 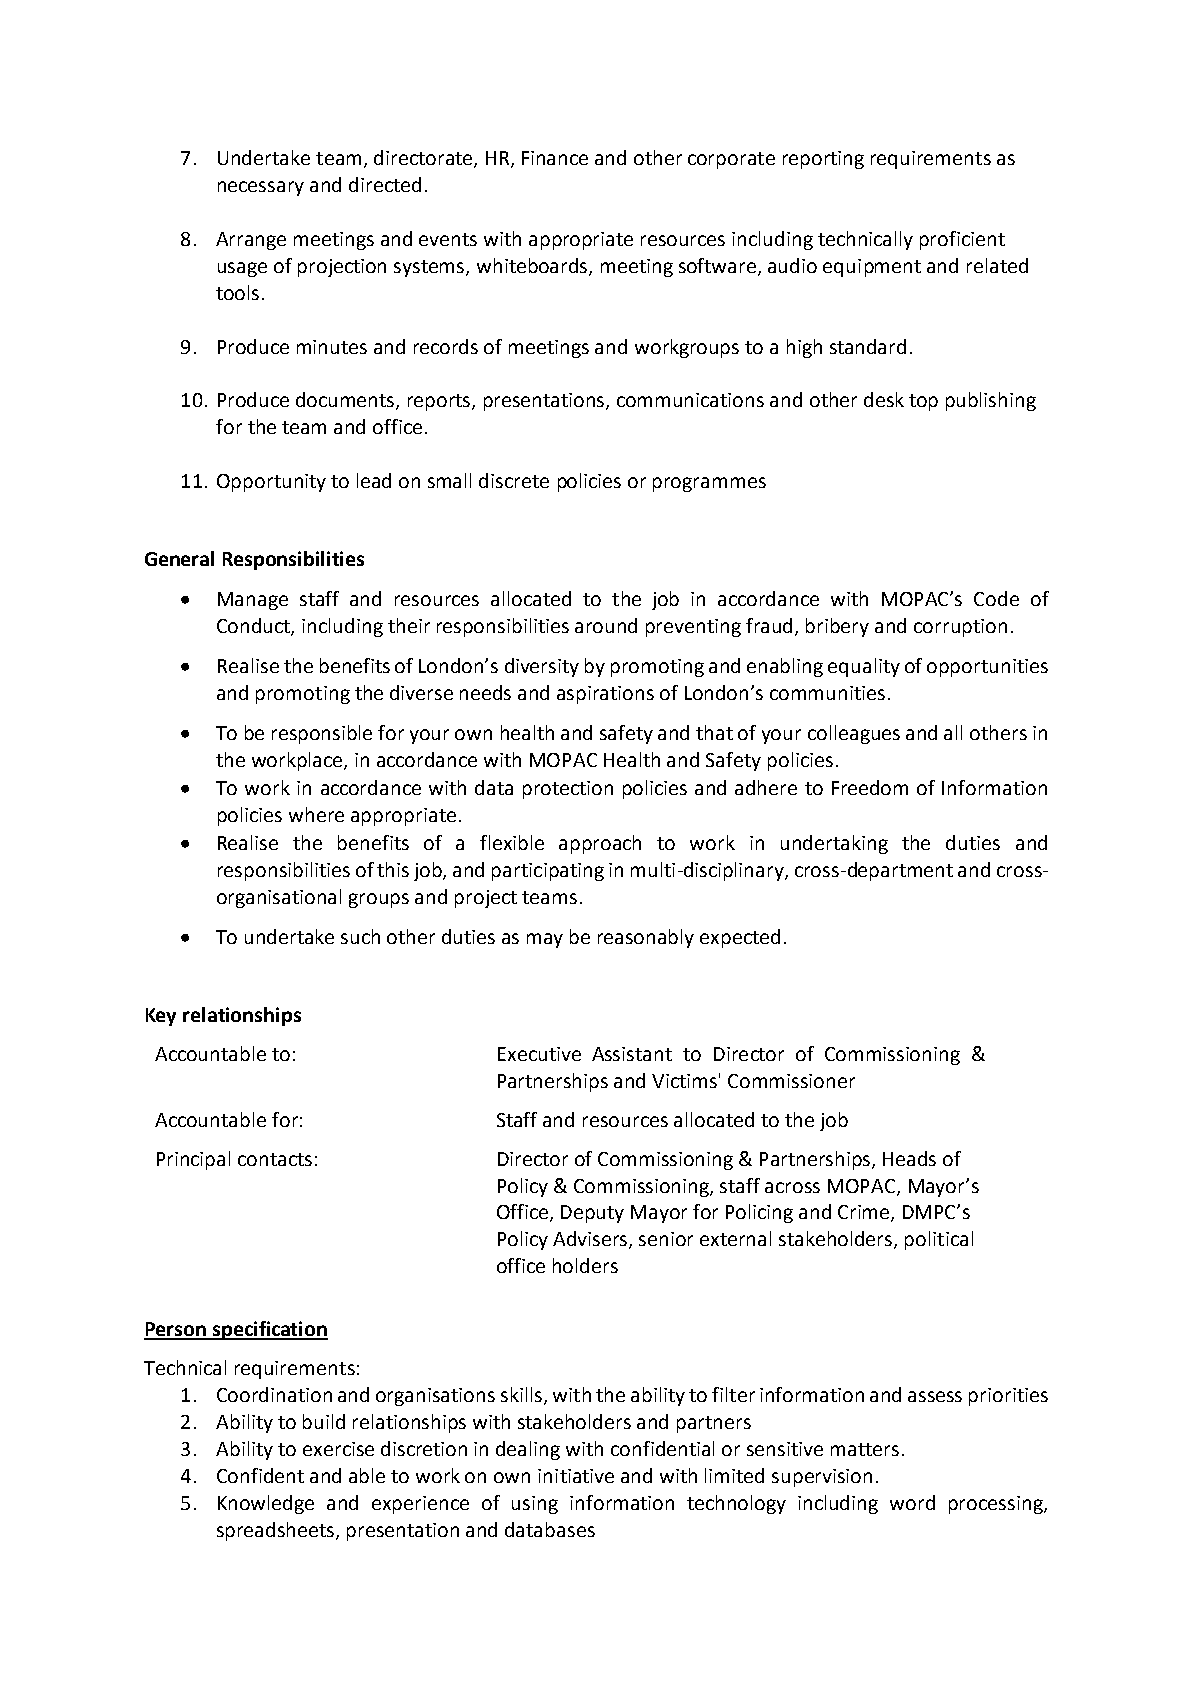 What do you see at coordinates (576, 1476) in the screenshot?
I see `initiative` at bounding box center [576, 1476].
